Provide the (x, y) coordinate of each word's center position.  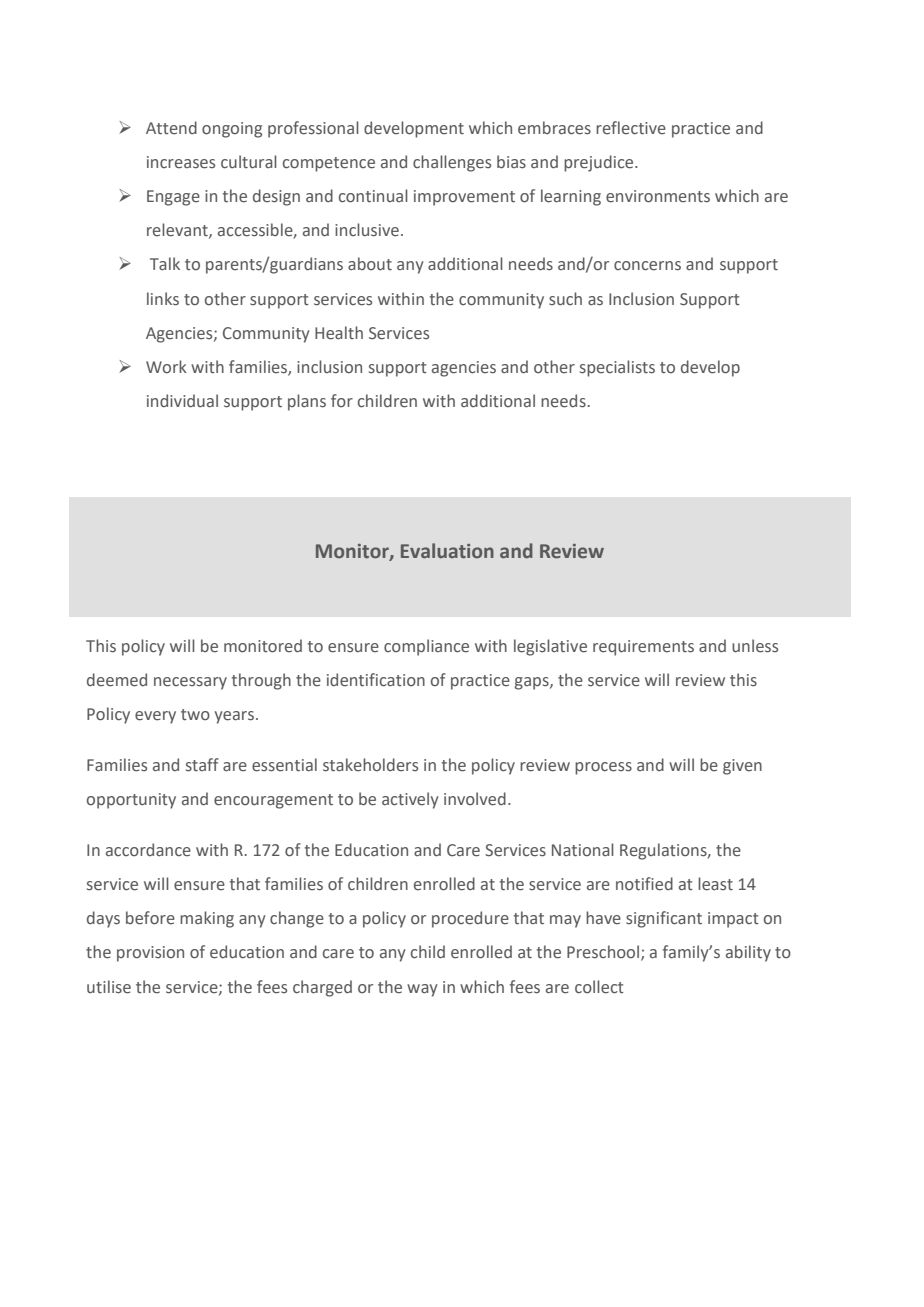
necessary (190, 683)
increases (181, 162)
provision (150, 954)
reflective (631, 128)
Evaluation (447, 550)
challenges (452, 163)
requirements (643, 648)
